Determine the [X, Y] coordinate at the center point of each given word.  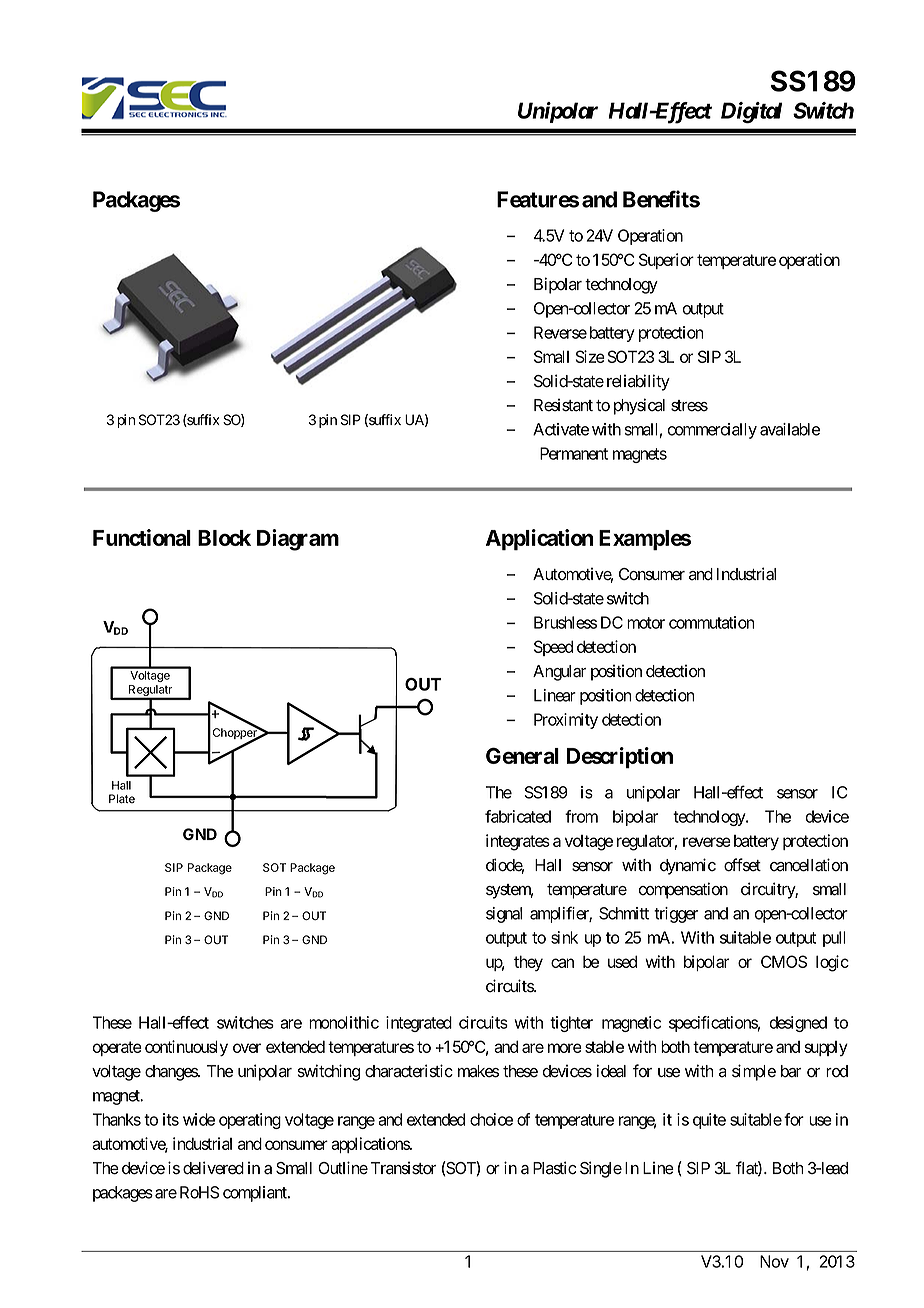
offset [742, 865]
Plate [122, 799]
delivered [213, 1168]
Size [590, 356]
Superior [666, 261]
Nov [774, 1261]
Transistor [403, 1168]
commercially [712, 431]
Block [224, 538]
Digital [751, 112]
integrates [518, 842]
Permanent [574, 453]
